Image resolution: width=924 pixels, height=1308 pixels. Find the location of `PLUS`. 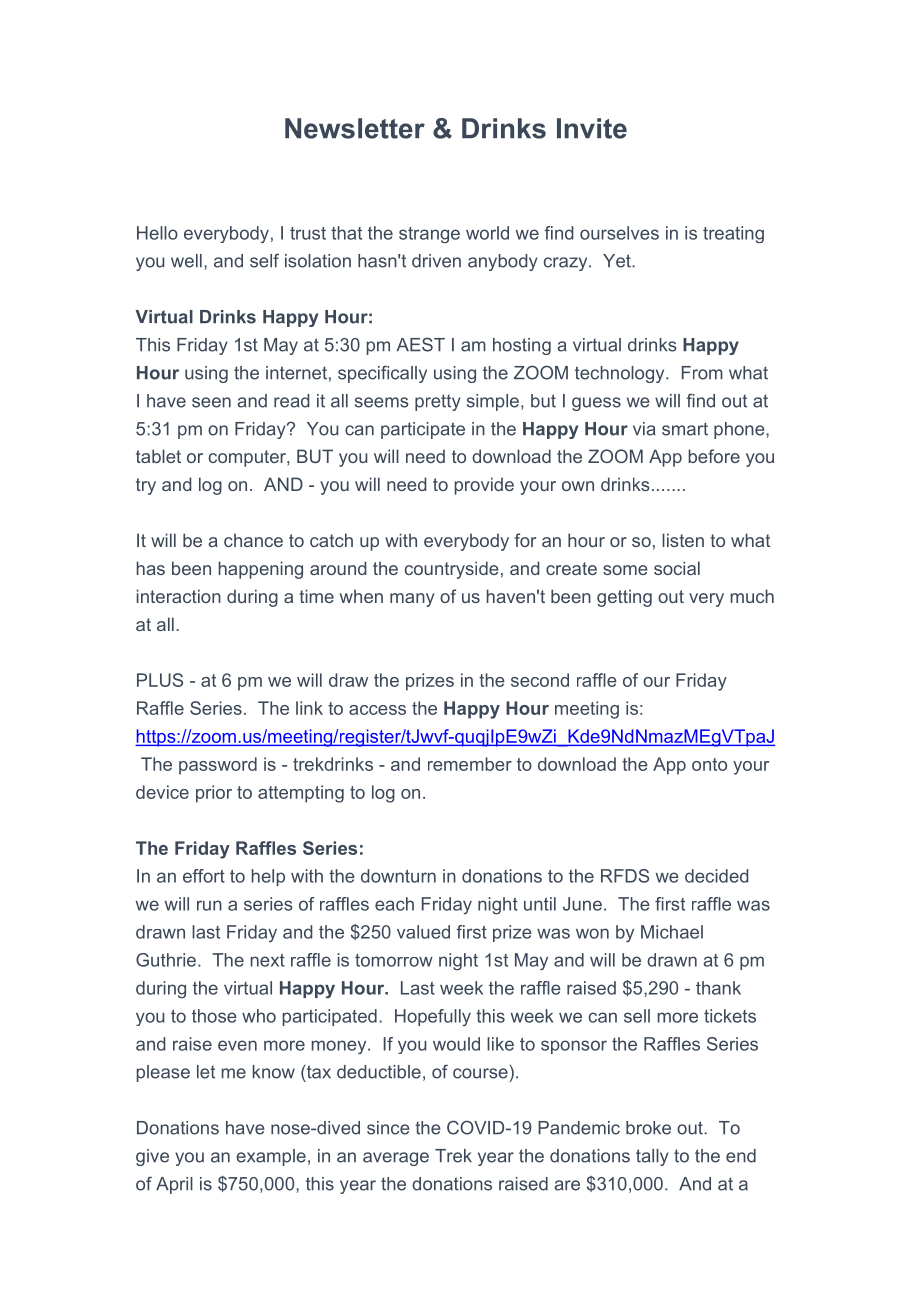

PLUS is located at coordinates (160, 680).
